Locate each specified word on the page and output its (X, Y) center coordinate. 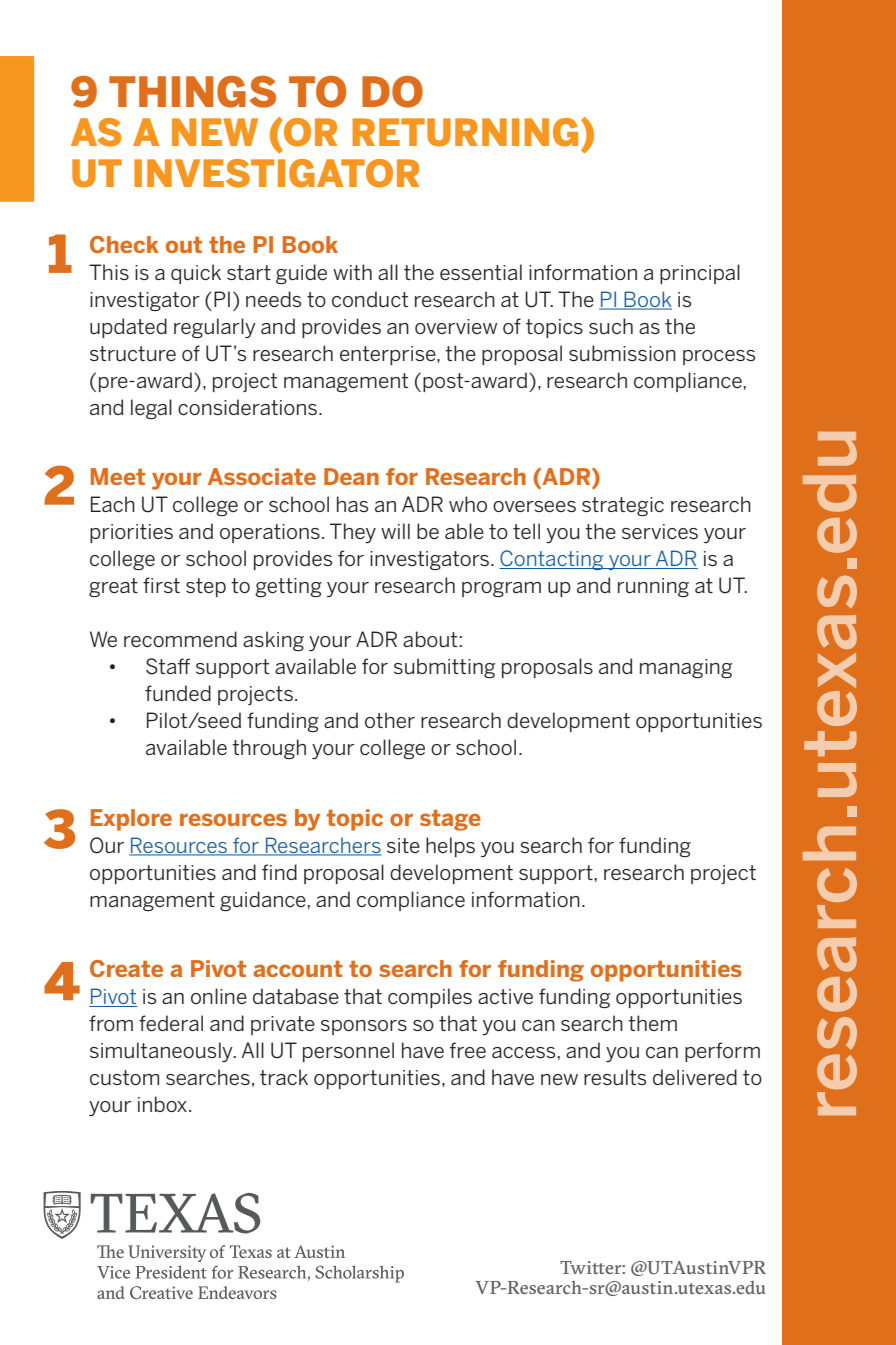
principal (700, 274)
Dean (351, 476)
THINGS (192, 92)
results (615, 1077)
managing (686, 668)
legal (151, 409)
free (468, 1050)
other (390, 720)
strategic (623, 506)
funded (178, 693)
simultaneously (162, 1052)
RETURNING (465, 132)
